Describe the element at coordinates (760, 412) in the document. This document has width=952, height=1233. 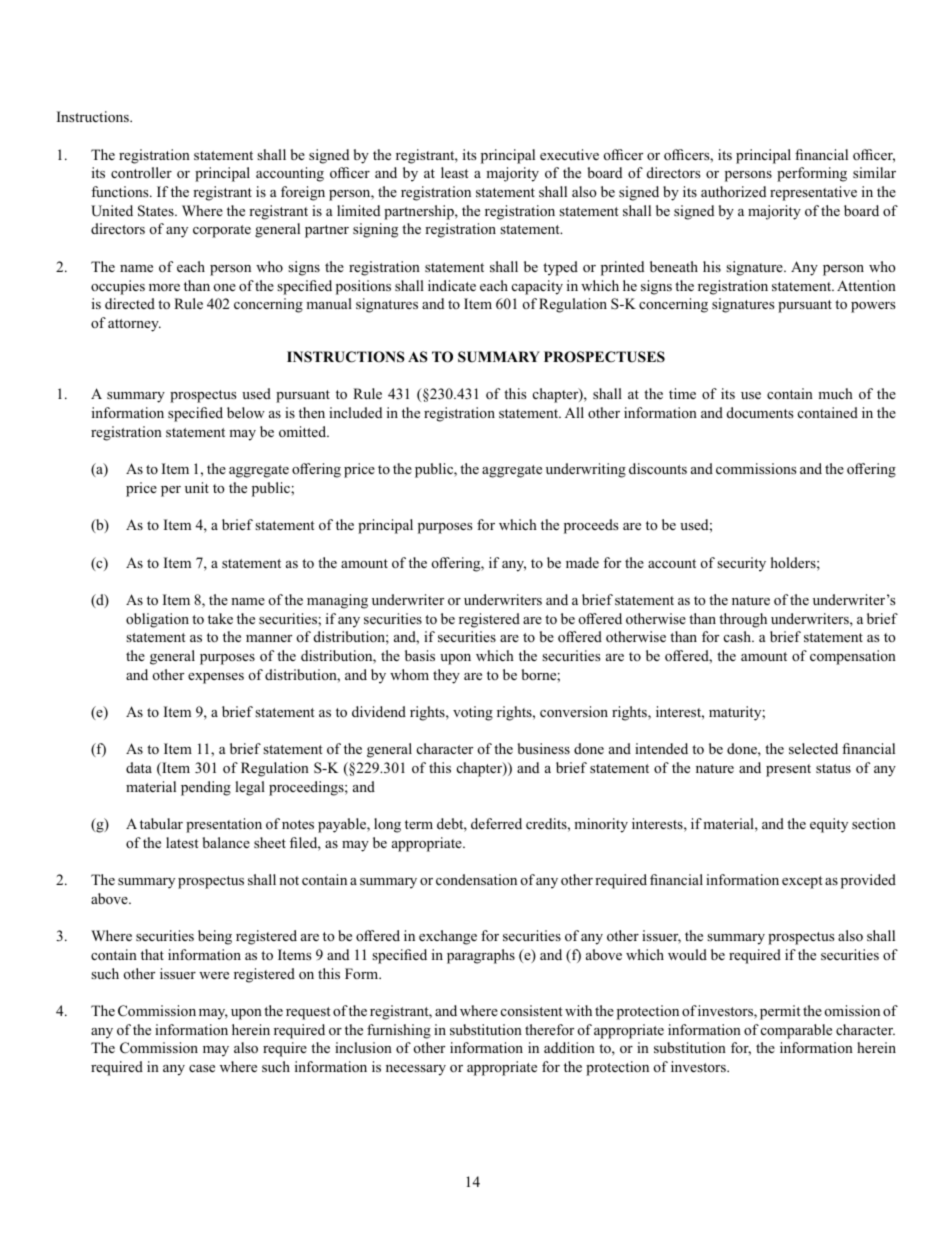
I see `documents` at that location.
